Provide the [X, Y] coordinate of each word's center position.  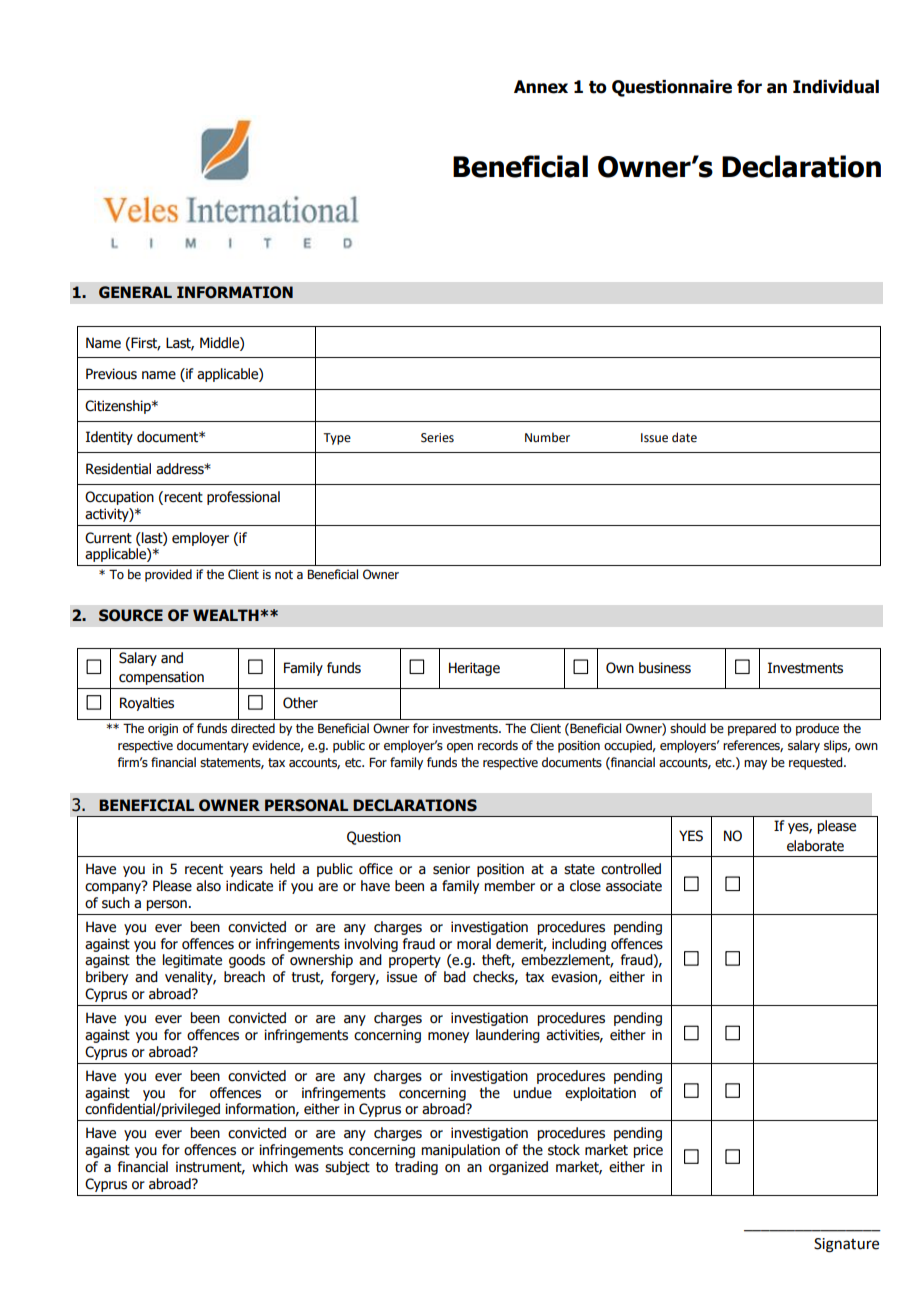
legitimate [192, 961]
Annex [541, 87]
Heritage [474, 669]
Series [437, 438]
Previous [111, 374]
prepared [752, 729]
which [270, 1167]
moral [474, 944]
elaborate [815, 846]
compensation [161, 678]
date [684, 437]
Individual [836, 87]
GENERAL [135, 292]
